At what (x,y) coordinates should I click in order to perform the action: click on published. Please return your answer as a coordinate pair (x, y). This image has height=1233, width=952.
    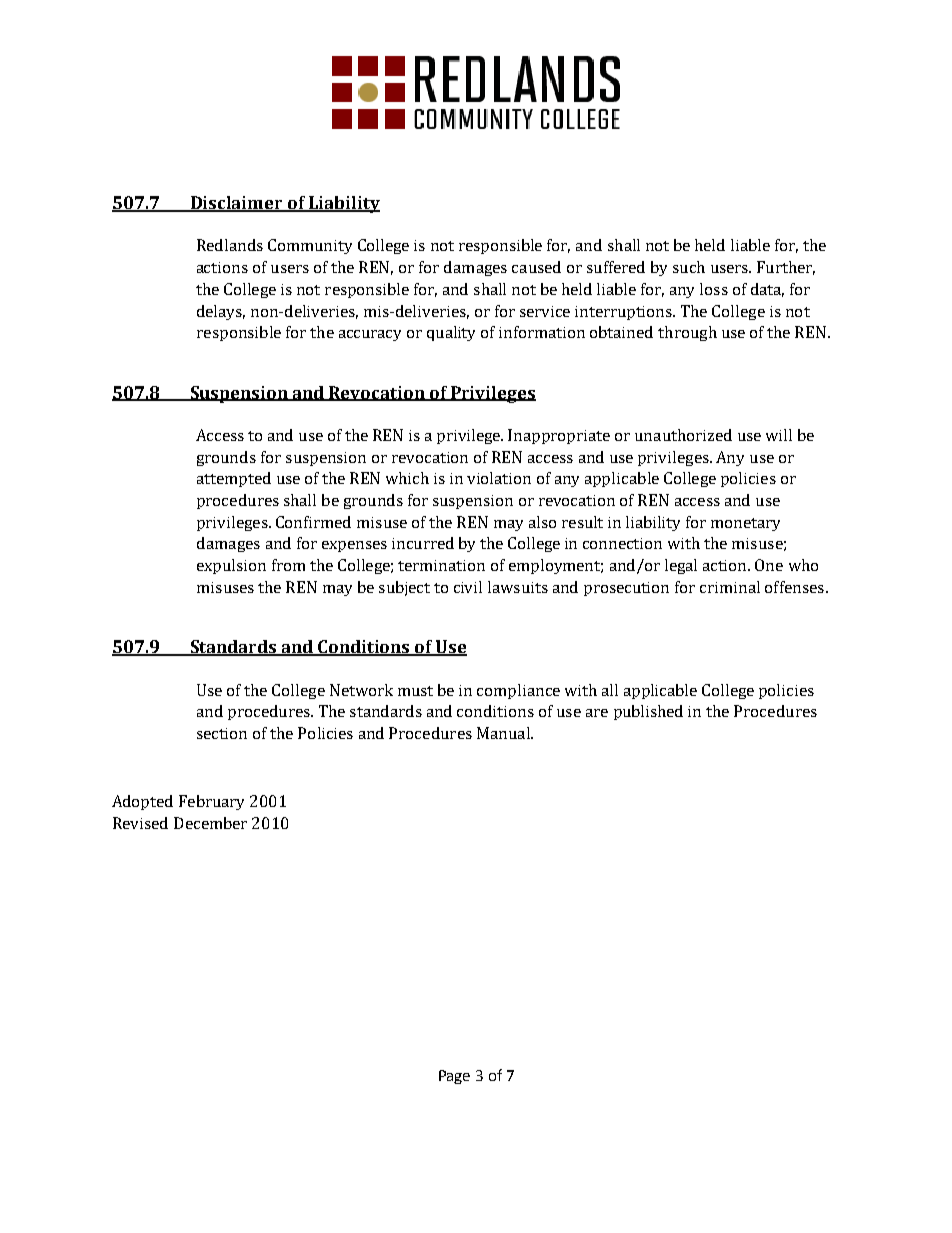
    Looking at the image, I should click on (648, 712).
